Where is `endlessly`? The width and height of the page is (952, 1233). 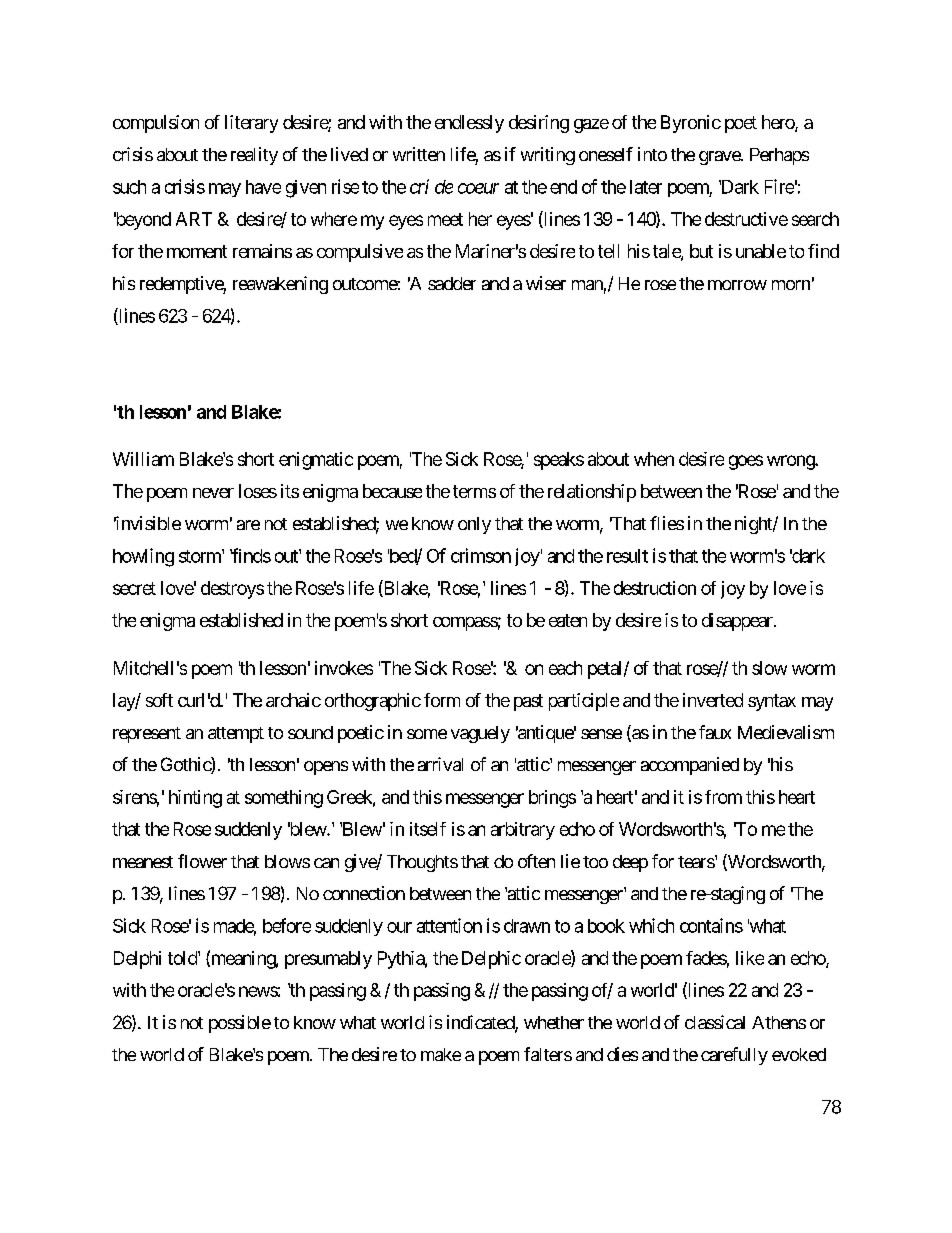 endlessly is located at coordinates (469, 124).
